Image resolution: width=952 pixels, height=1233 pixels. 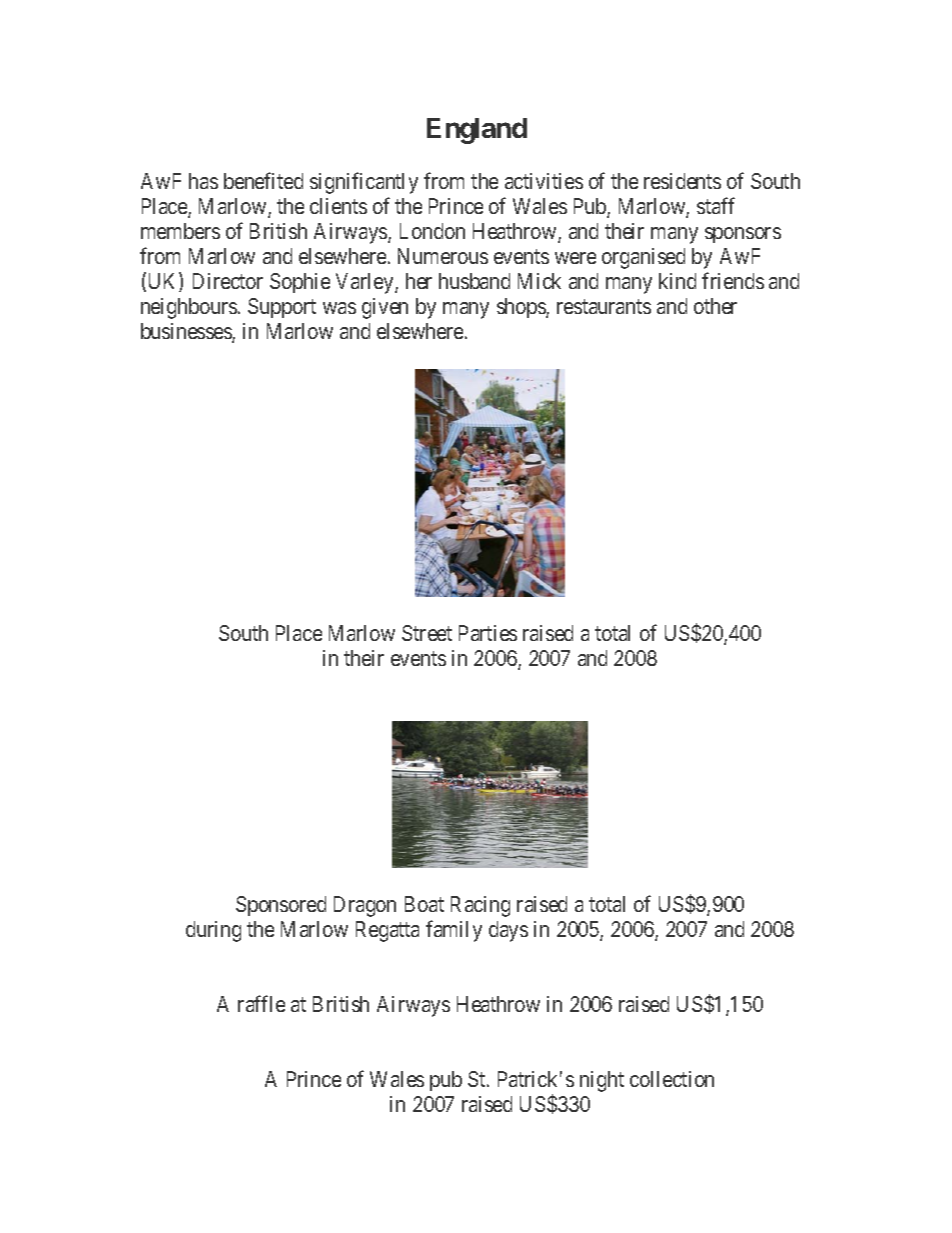 What do you see at coordinates (604, 307) in the document?
I see `restaurants` at bounding box center [604, 307].
